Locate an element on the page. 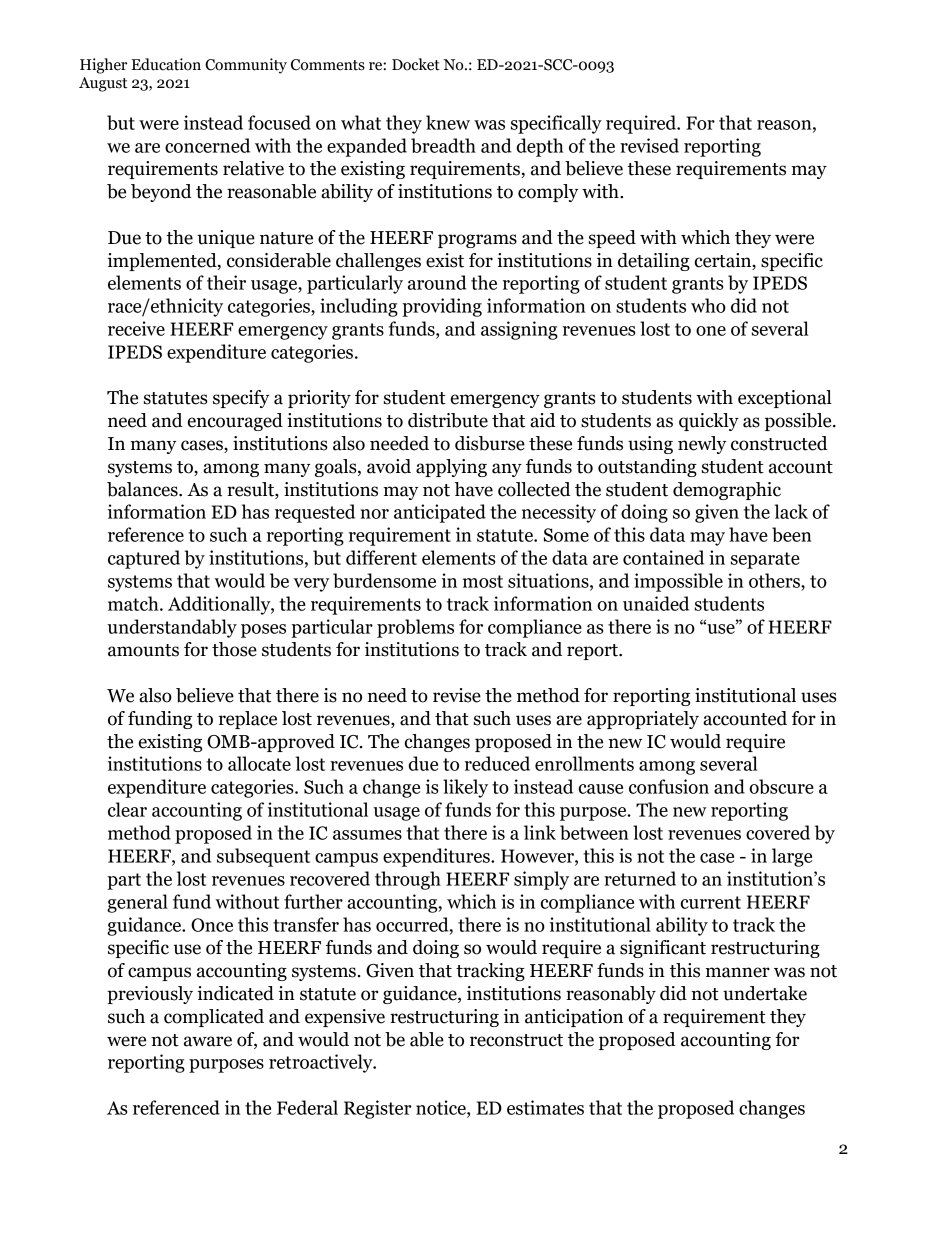  appropriately is located at coordinates (643, 720).
